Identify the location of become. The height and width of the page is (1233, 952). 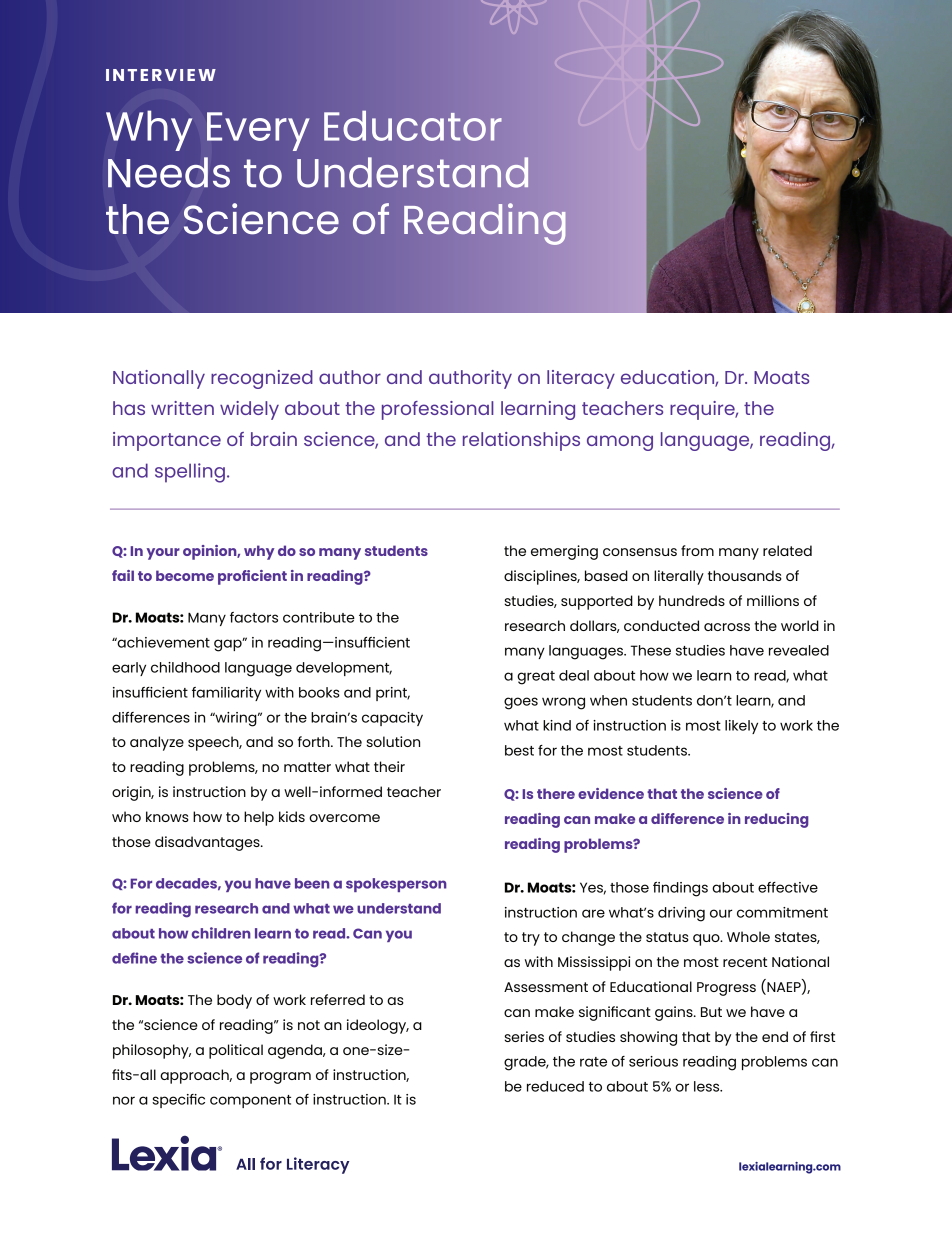
(185, 575).
